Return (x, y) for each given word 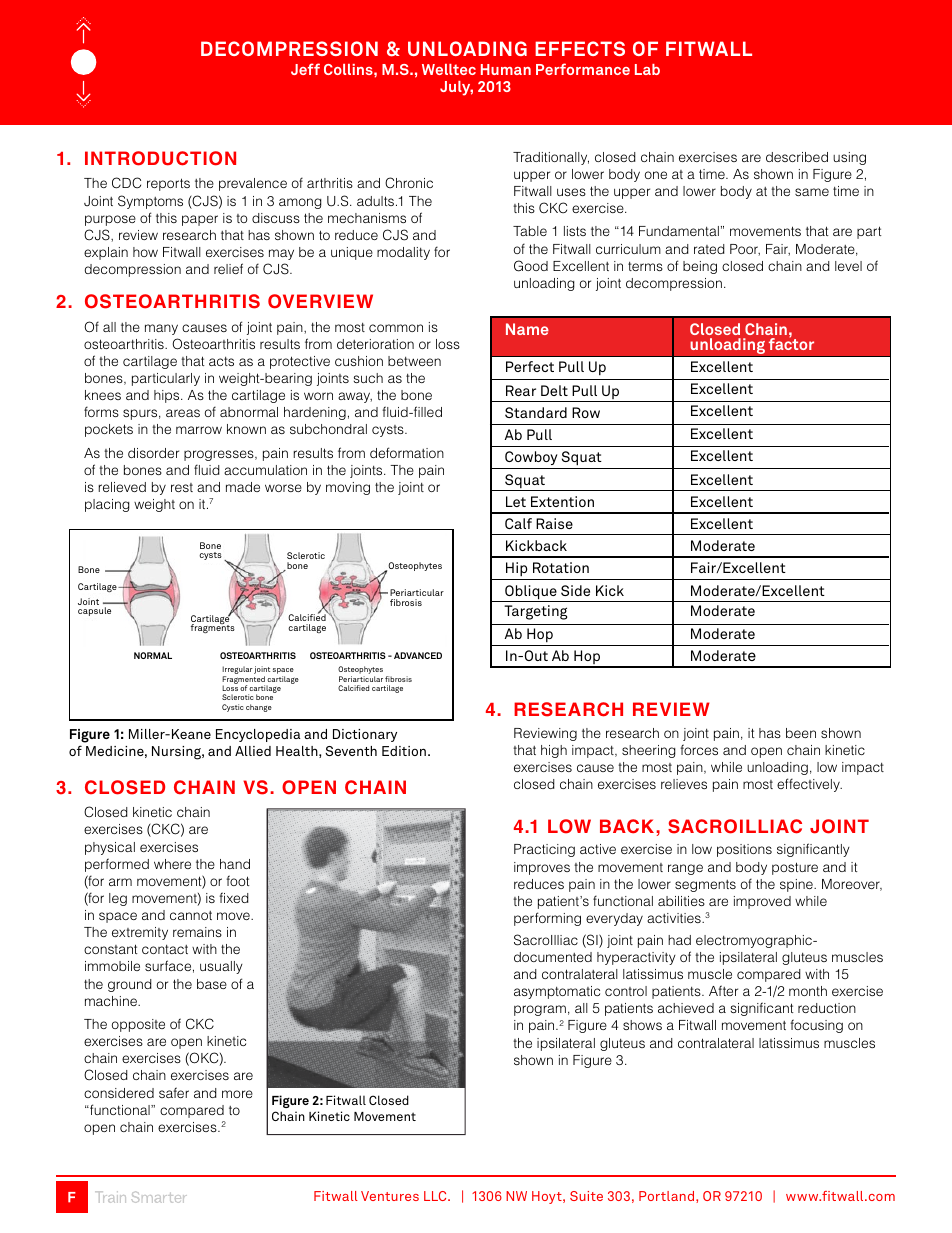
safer (174, 1092)
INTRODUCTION (160, 158)
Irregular (237, 671)
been (801, 733)
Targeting (535, 612)
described (797, 157)
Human (506, 69)
